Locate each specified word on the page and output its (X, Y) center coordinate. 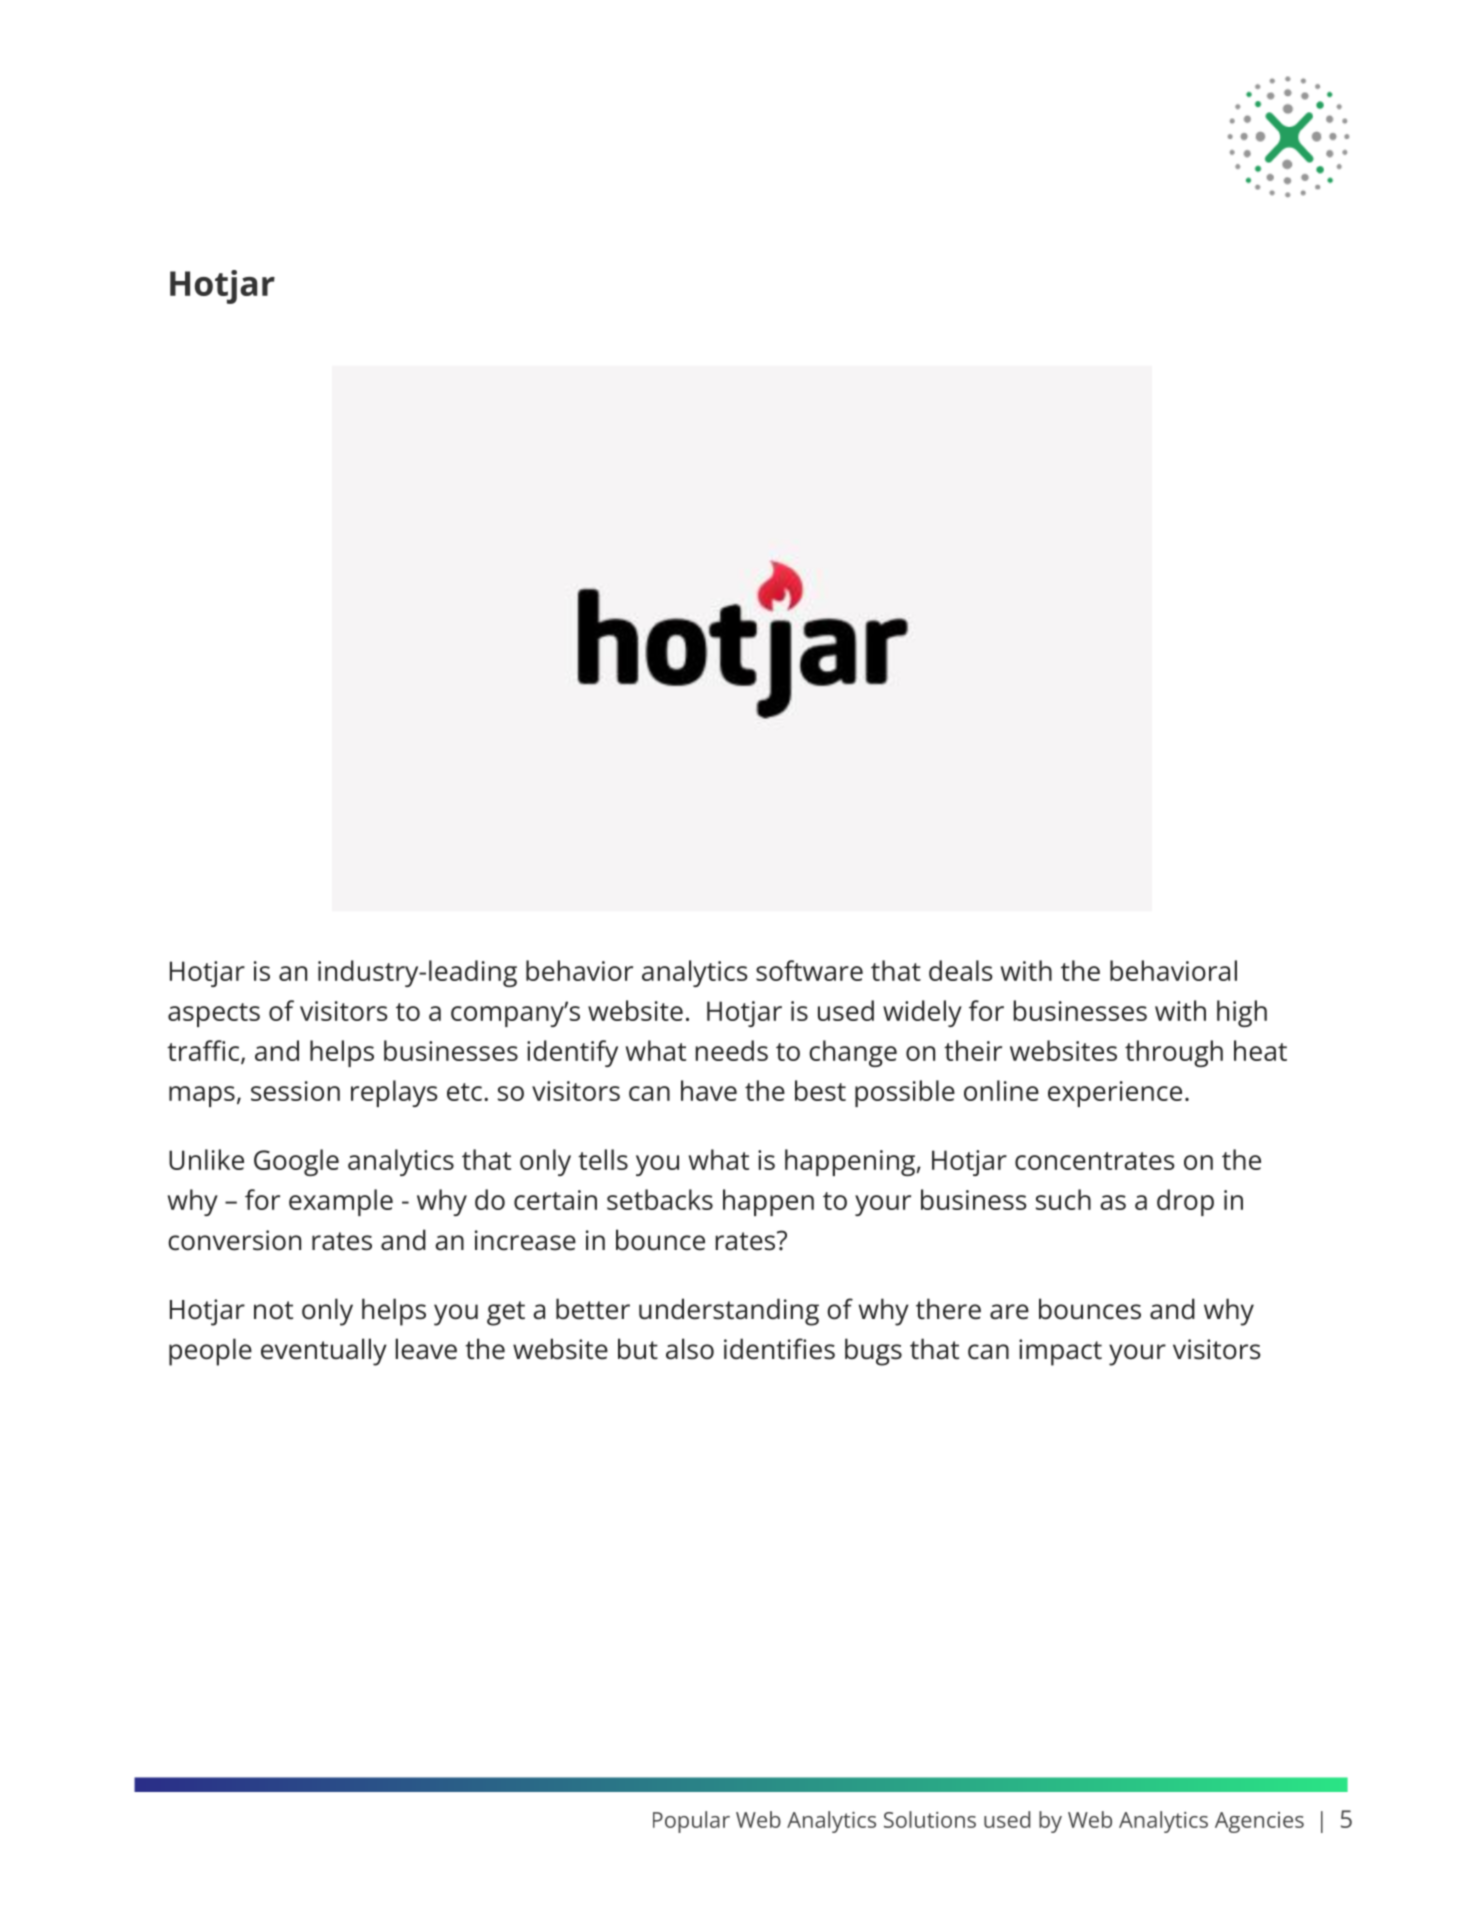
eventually (324, 1352)
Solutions (930, 1819)
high (1242, 1013)
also (690, 1349)
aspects (214, 1015)
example (341, 1202)
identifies (779, 1349)
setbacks (660, 1199)
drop (1185, 1202)
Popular (691, 1822)
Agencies (1259, 1822)
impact (1060, 1352)
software (809, 970)
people (210, 1352)
